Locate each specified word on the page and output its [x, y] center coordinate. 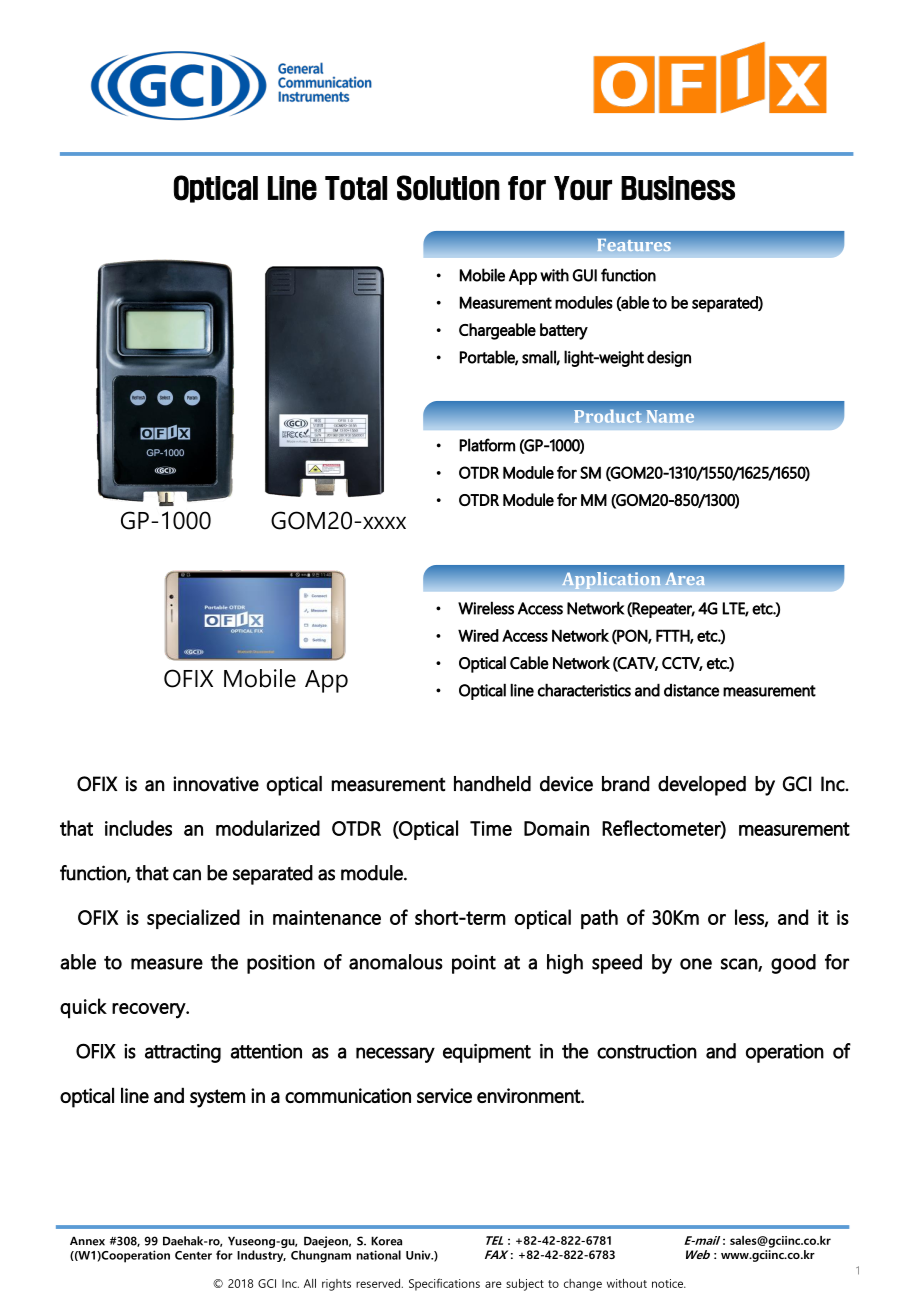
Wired [478, 635]
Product [608, 416]
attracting [183, 1053]
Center [193, 1255]
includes [138, 828]
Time [491, 828]
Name [670, 416]
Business [678, 188]
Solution [448, 188]
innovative [216, 784]
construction [647, 1051]
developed [702, 786]
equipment [487, 1053]
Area [685, 579]
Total [356, 188]
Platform [487, 445]
